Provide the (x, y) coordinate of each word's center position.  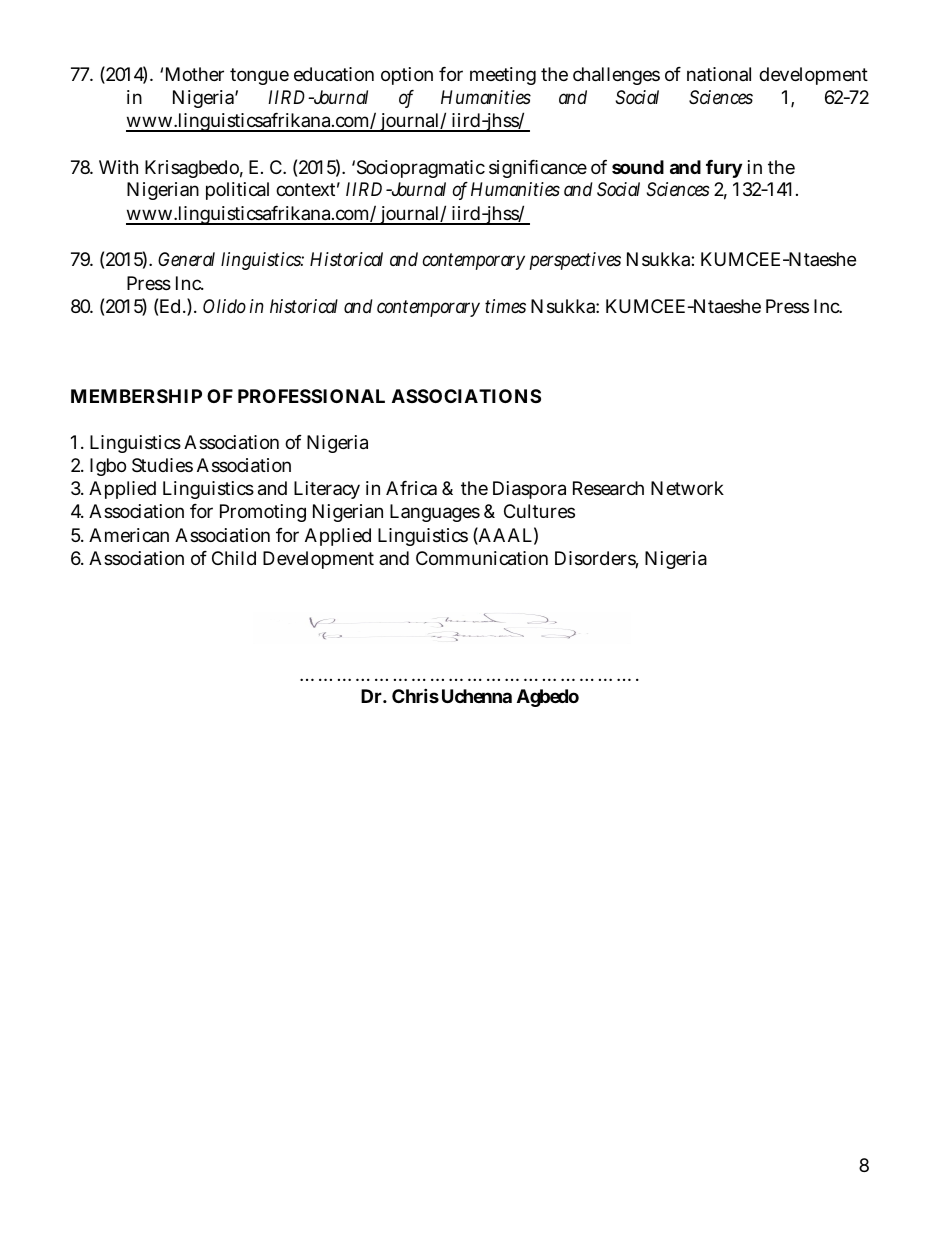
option (407, 76)
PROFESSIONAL (311, 396)
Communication (482, 558)
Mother (195, 74)
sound (638, 167)
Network (687, 488)
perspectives (575, 261)
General (186, 259)
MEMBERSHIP (136, 396)
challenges (616, 76)
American (129, 535)
